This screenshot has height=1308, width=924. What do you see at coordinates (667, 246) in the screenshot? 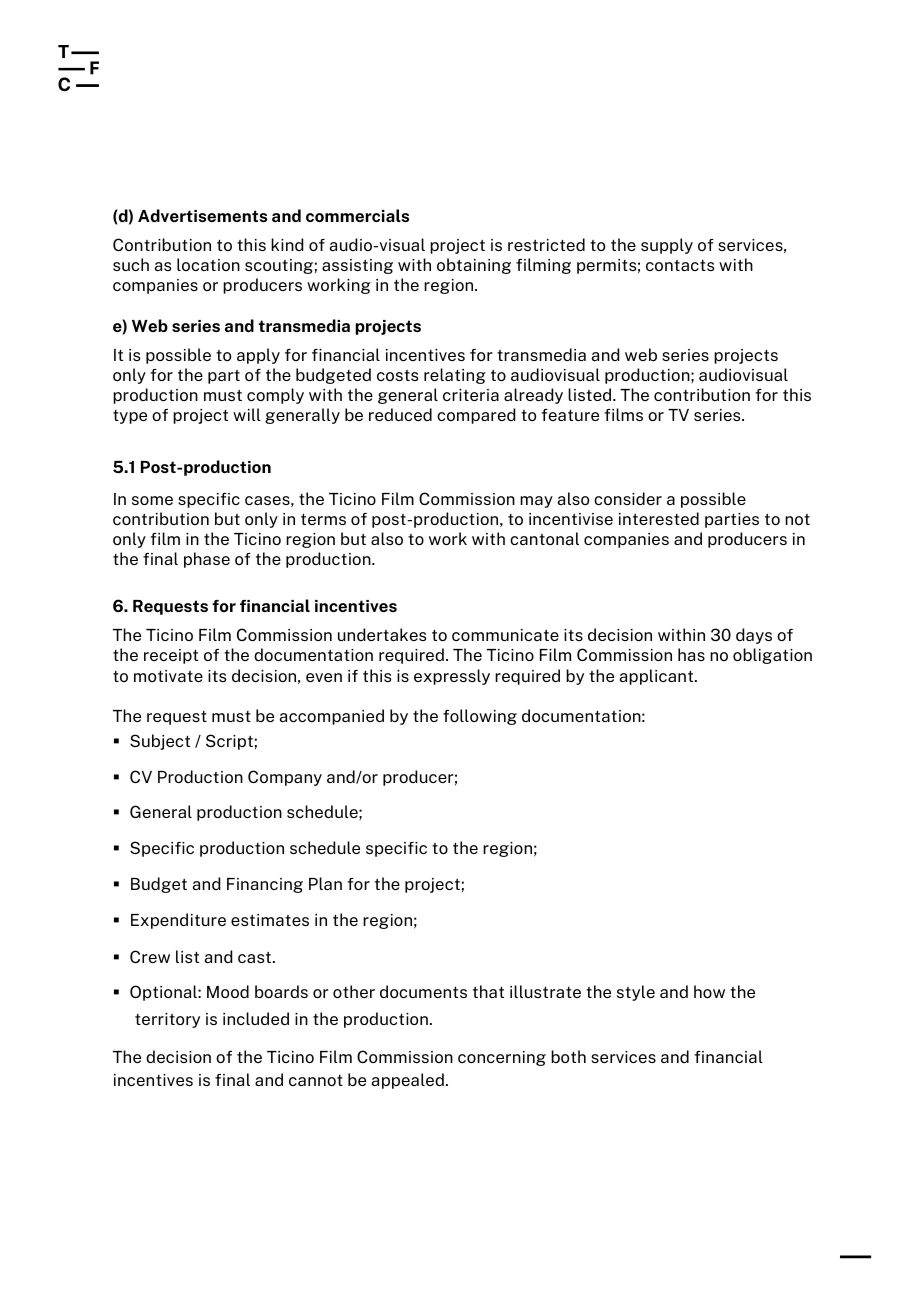
I see `supply` at bounding box center [667, 246].
